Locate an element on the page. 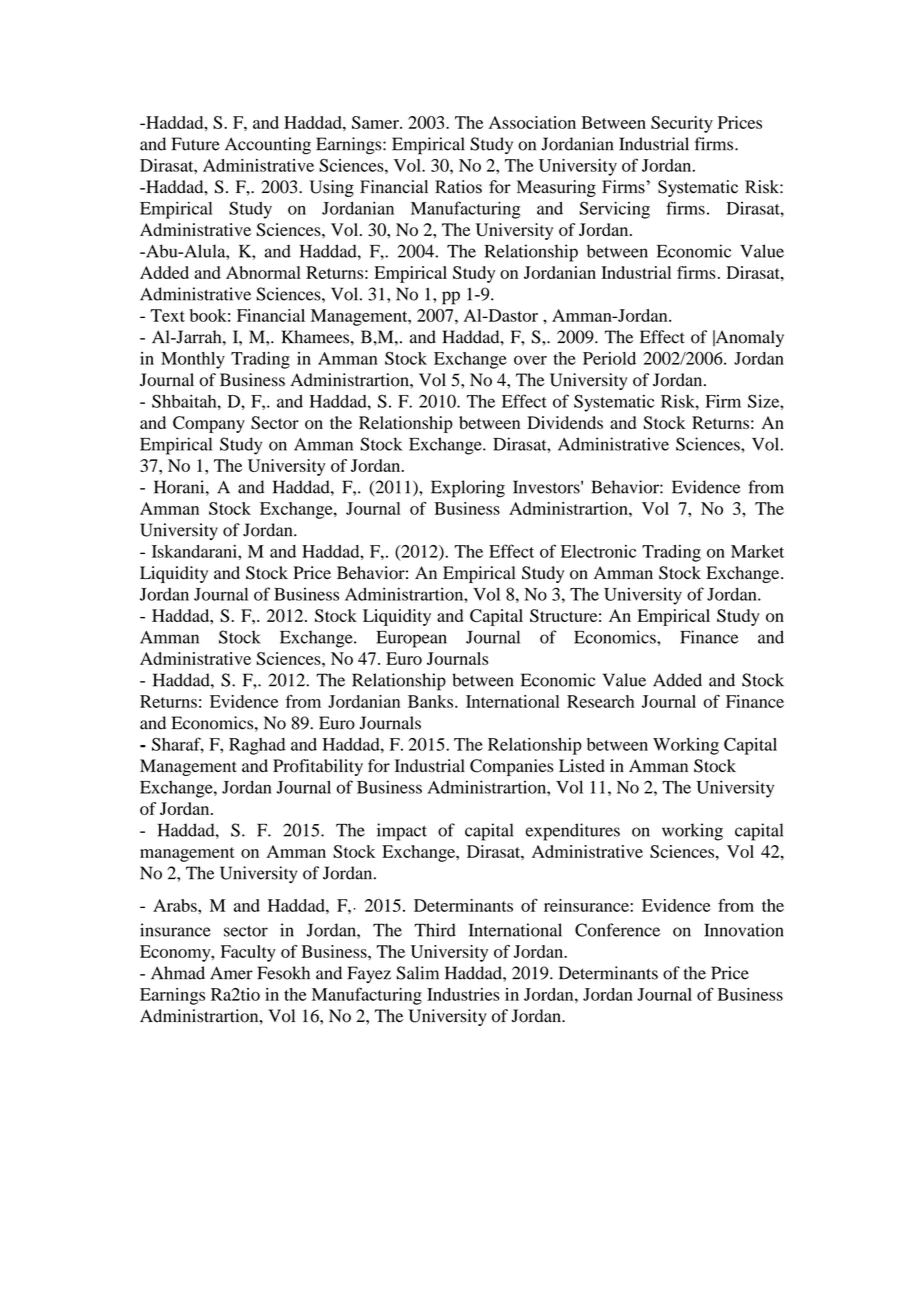 Image resolution: width=924 pixels, height=1308 pixels. Industries is located at coordinates (463, 994).
